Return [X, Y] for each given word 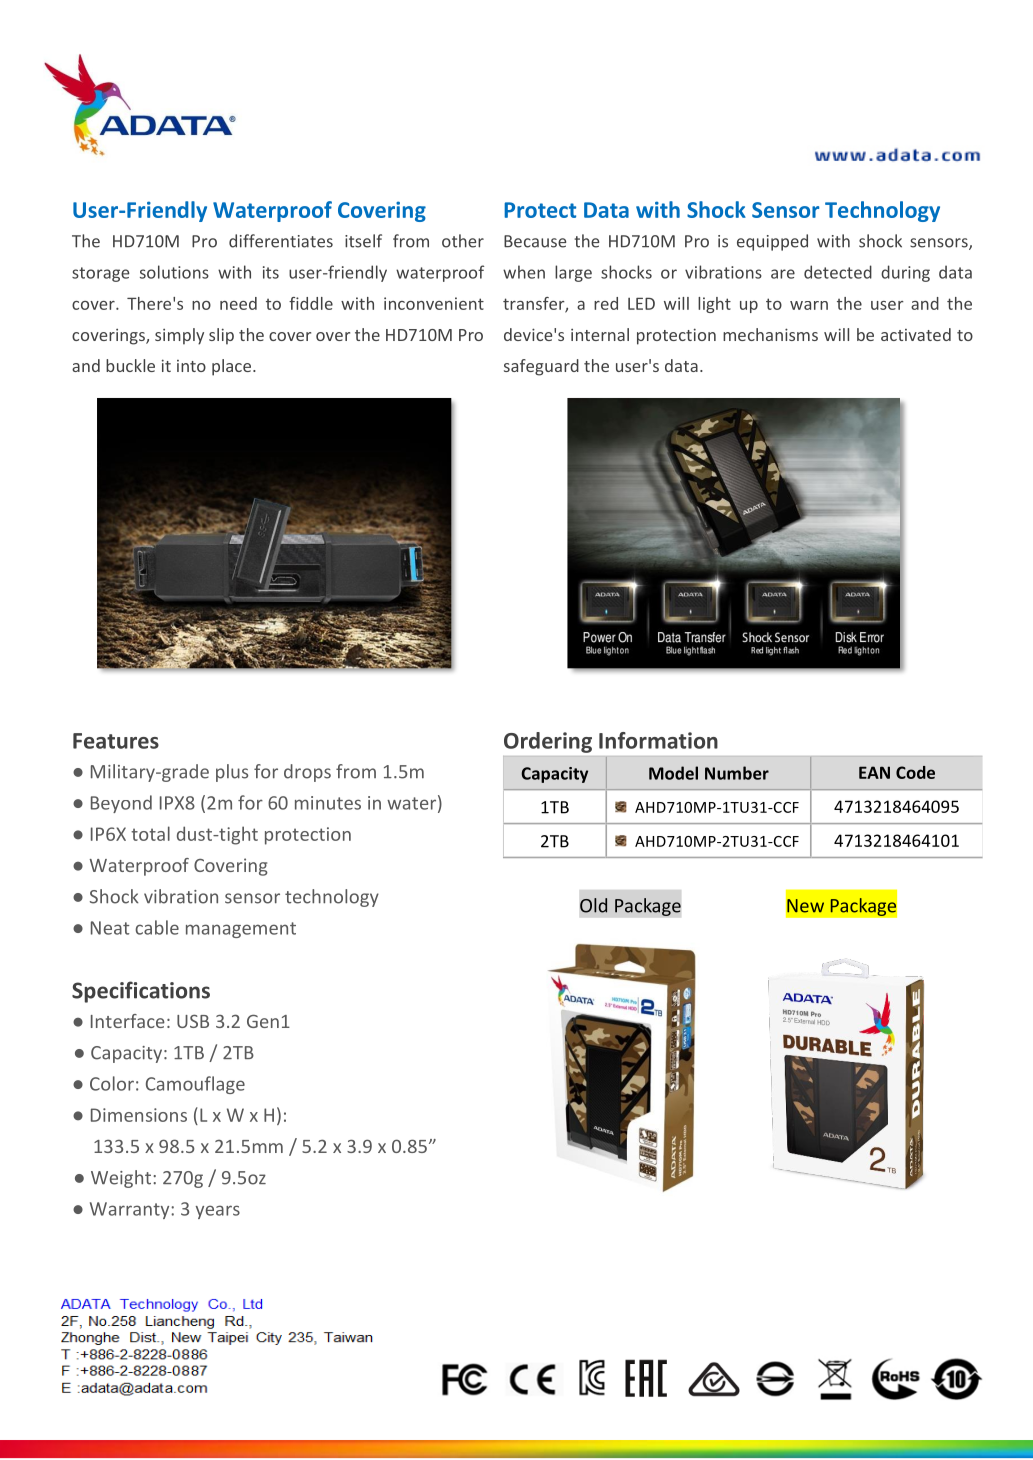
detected [838, 272]
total [150, 833]
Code [915, 772]
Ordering [548, 742]
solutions [174, 272]
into [191, 366]
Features [116, 741]
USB [193, 1021]
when [524, 272]
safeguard [541, 367]
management [241, 930]
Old [593, 905]
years [218, 1212]
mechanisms [770, 334]
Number [737, 773]
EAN [874, 772]
